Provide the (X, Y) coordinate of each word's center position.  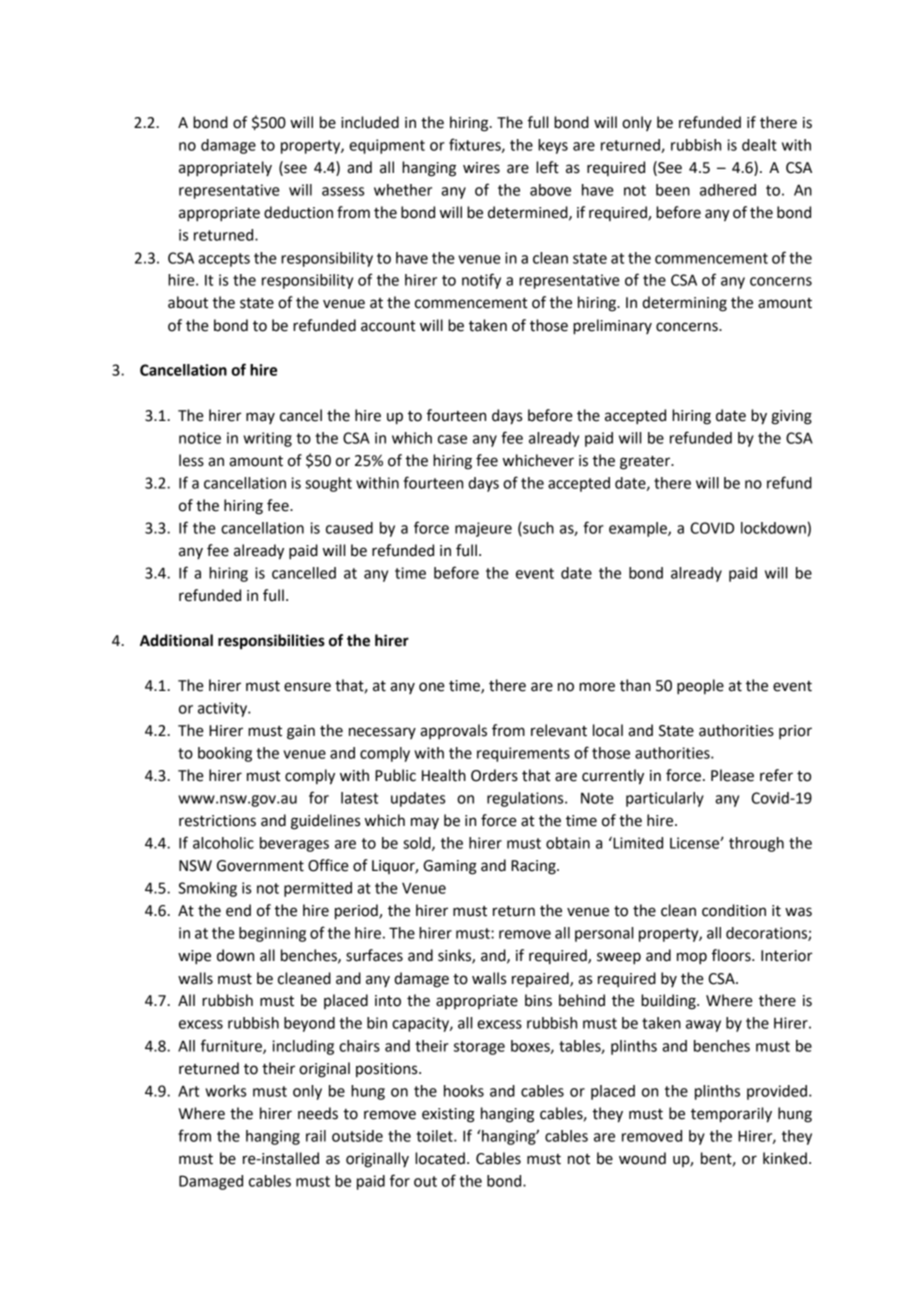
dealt (759, 145)
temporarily (731, 1115)
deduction (298, 212)
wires (481, 168)
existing (448, 1115)
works (225, 1091)
